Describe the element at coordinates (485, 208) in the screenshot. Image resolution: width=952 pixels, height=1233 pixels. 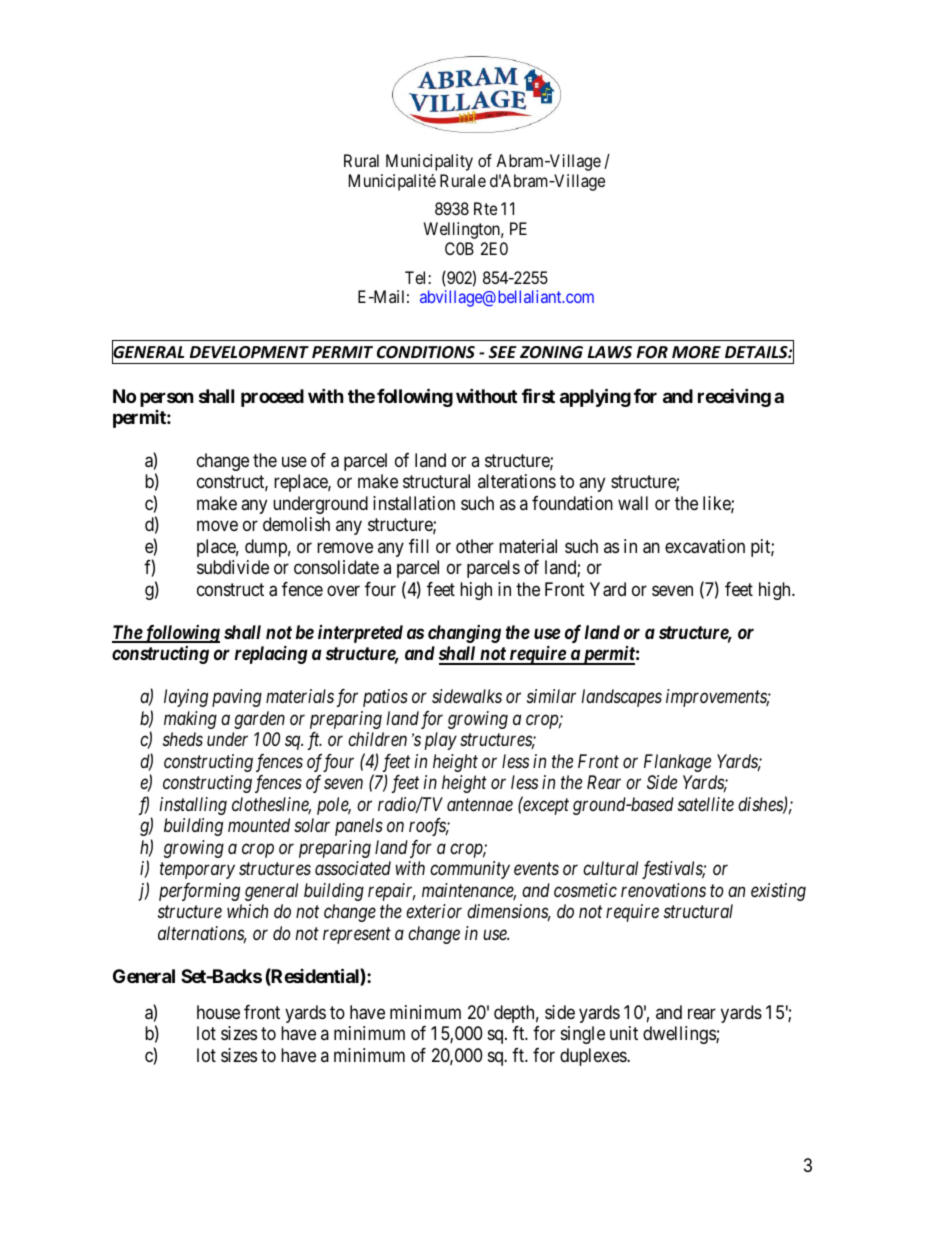
I see `Rte` at that location.
